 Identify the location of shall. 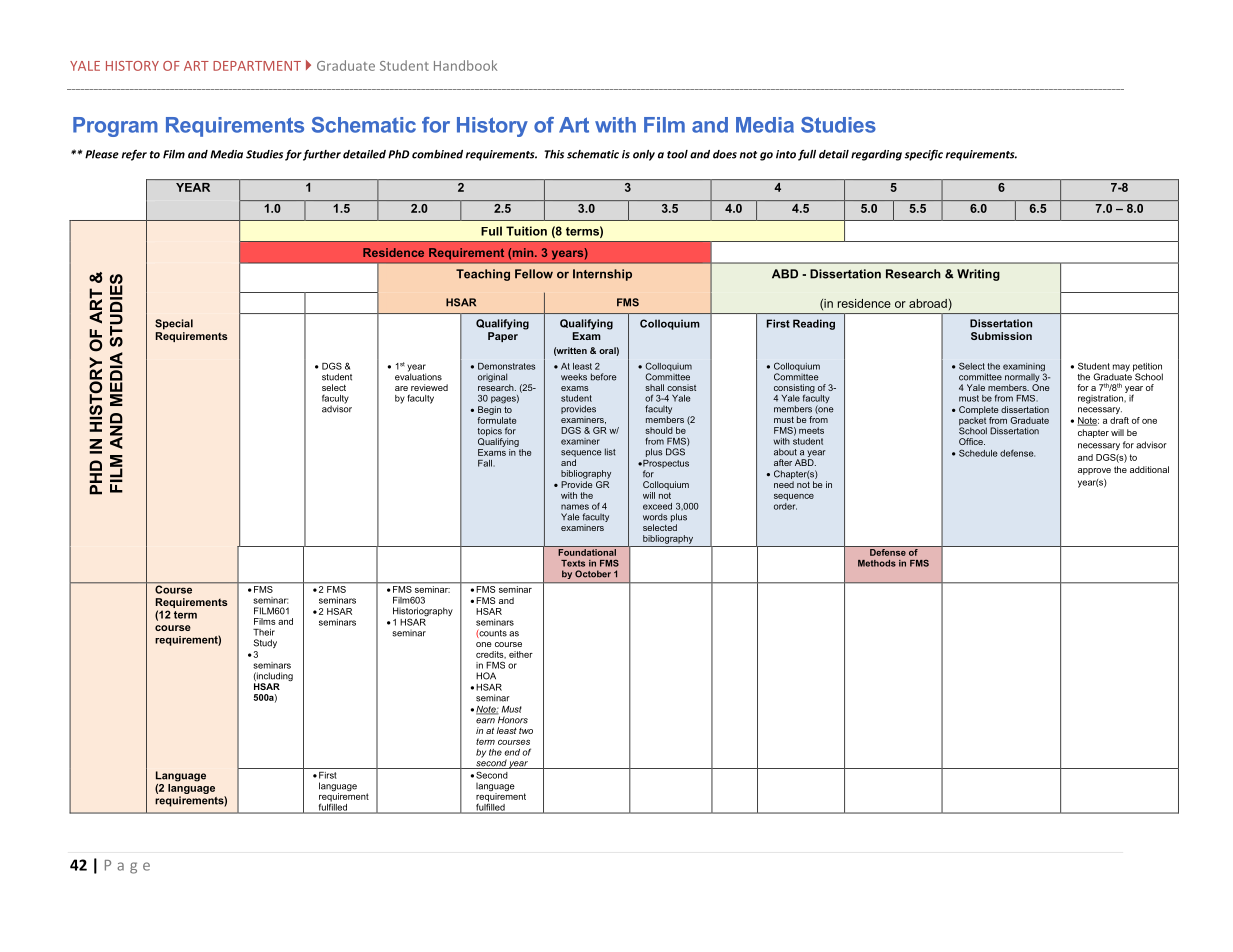
(654, 387).
